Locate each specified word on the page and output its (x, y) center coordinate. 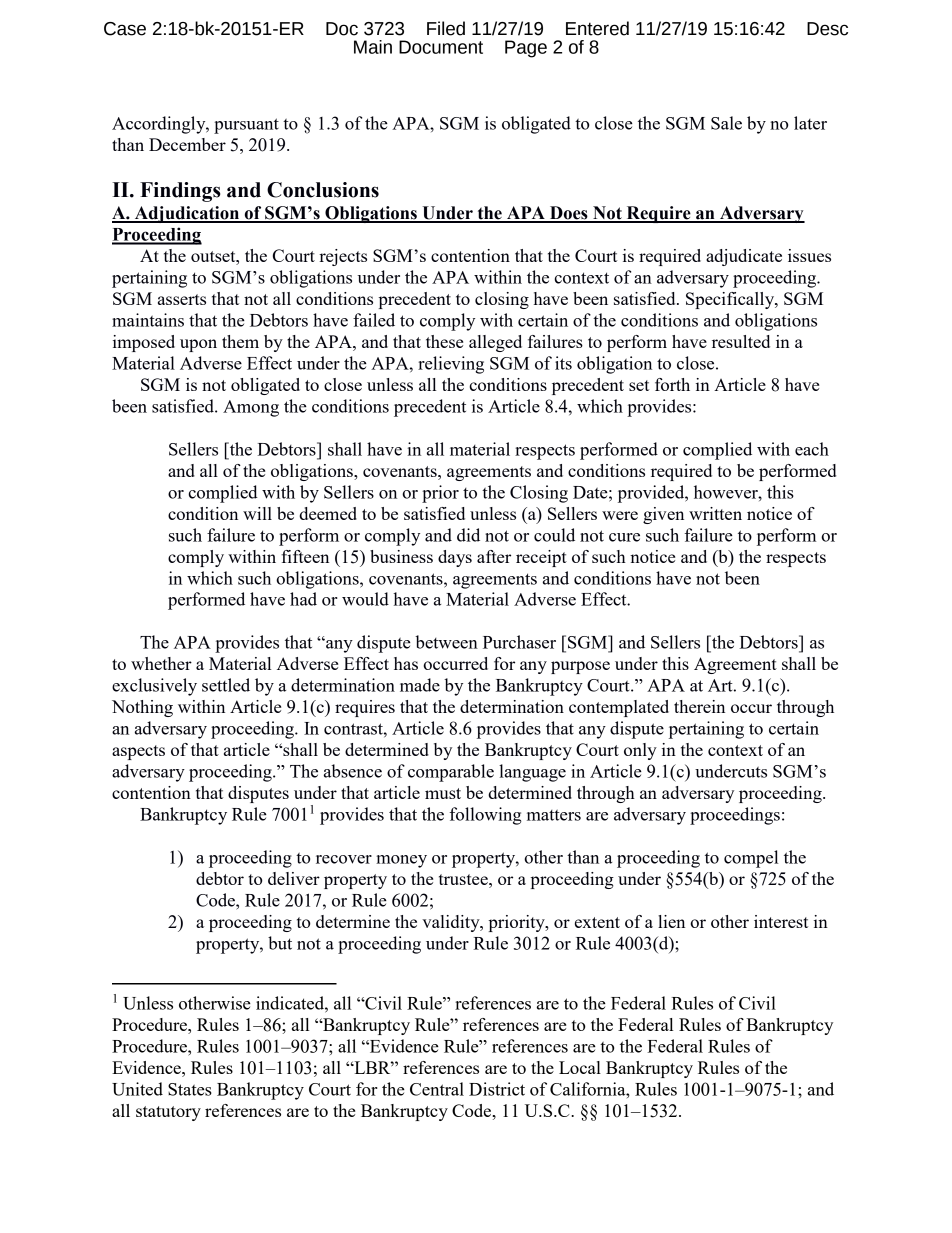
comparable (451, 773)
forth (672, 384)
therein (699, 706)
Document (441, 47)
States (190, 1089)
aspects (138, 752)
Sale (726, 123)
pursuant (246, 126)
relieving (451, 365)
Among (251, 408)
